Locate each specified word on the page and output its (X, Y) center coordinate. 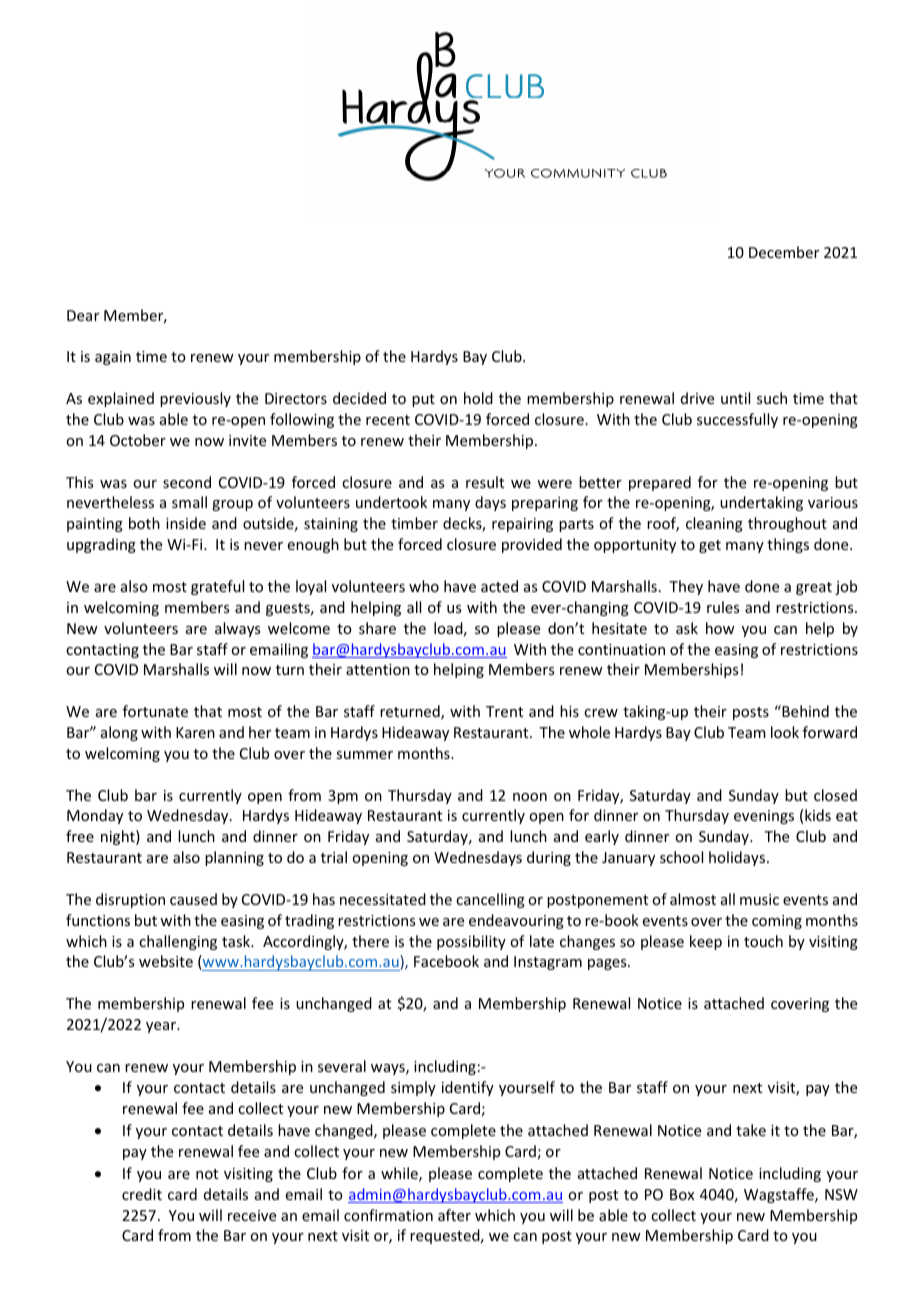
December (784, 252)
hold (478, 398)
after (454, 1215)
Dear (83, 315)
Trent (504, 711)
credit (142, 1194)
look (785, 732)
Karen (195, 732)
